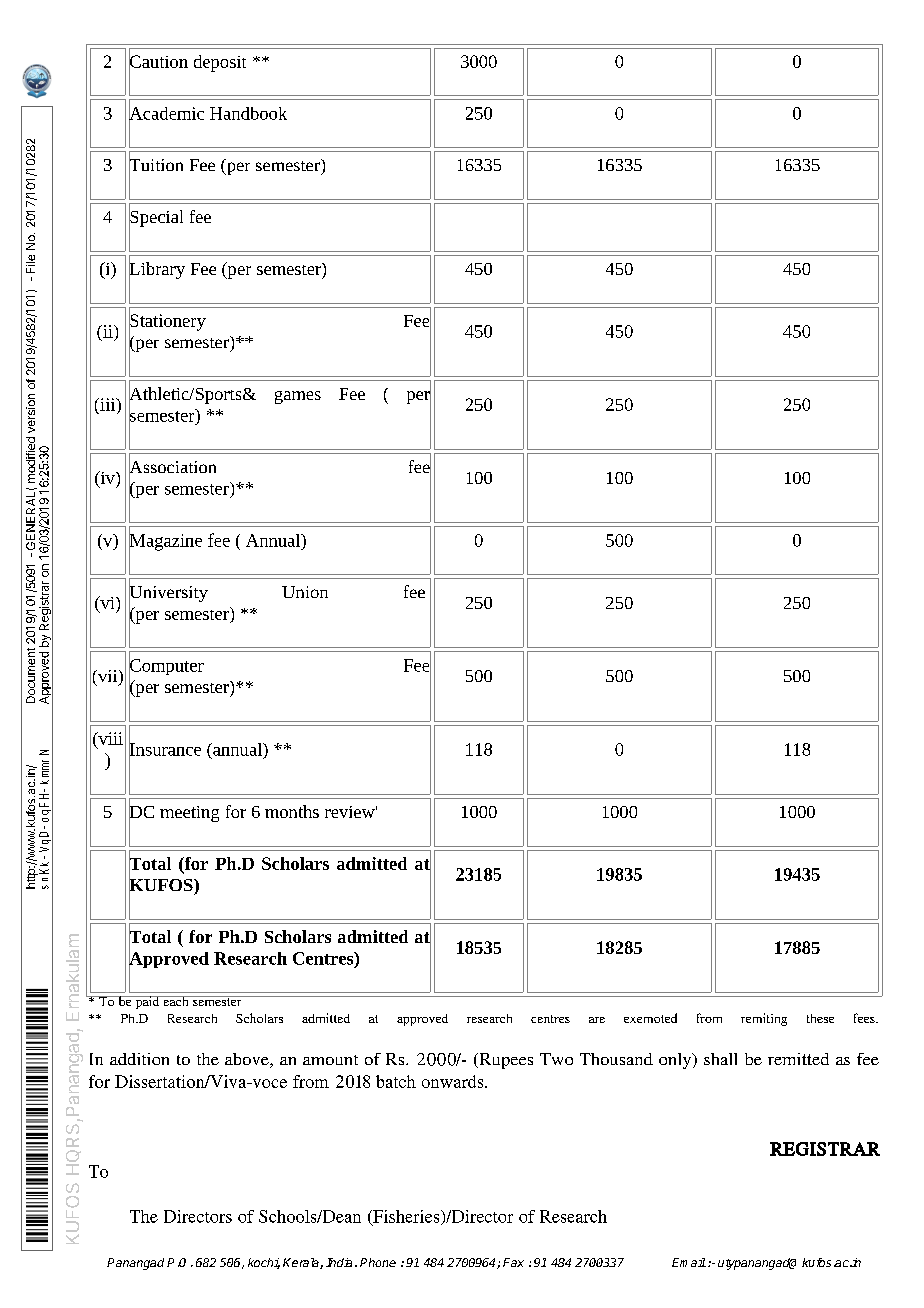 Image resolution: width=924 pixels, height=1308 pixels. What do you see at coordinates (305, 592) in the image?
I see `Union` at bounding box center [305, 592].
